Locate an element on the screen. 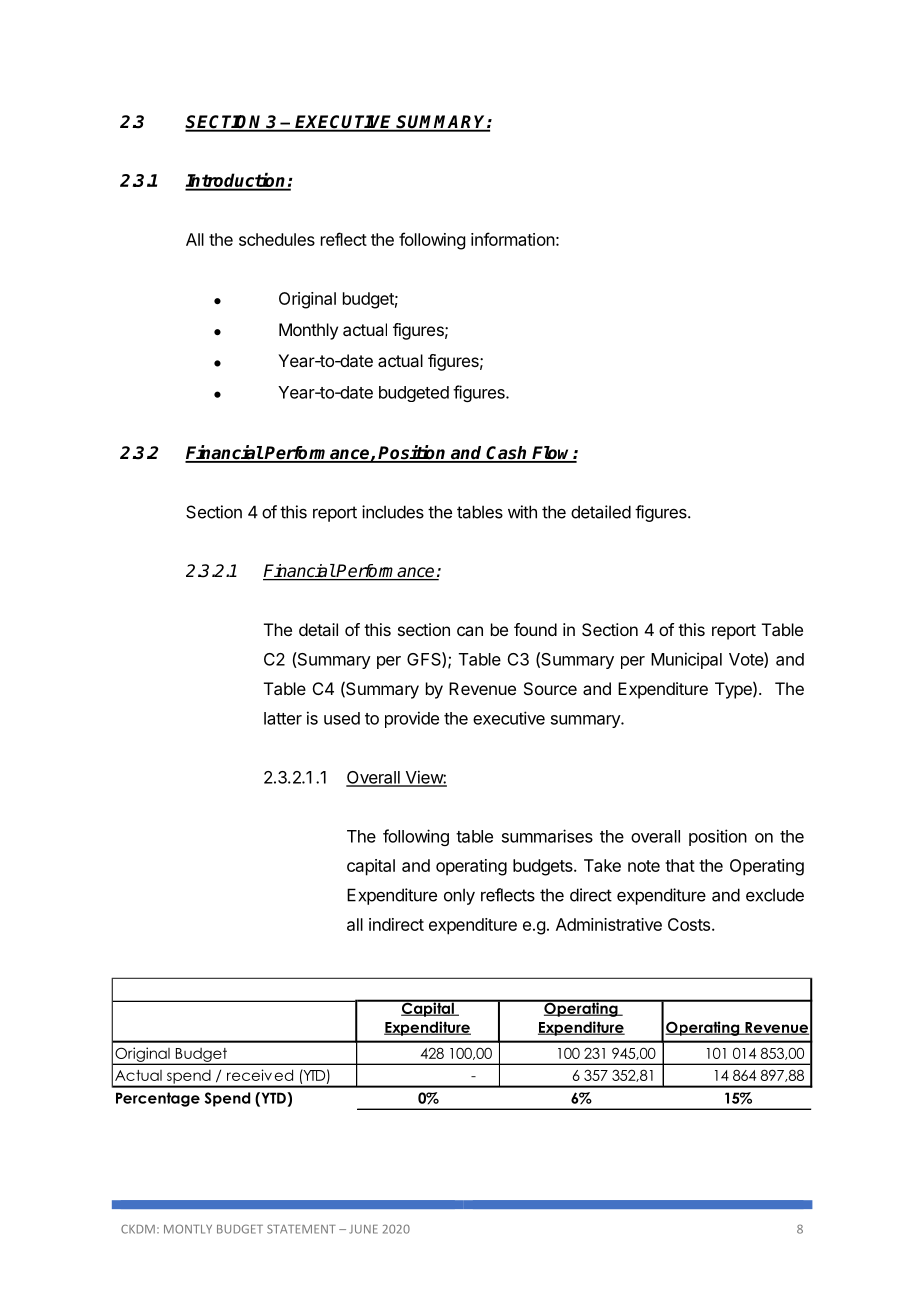 The height and width of the screenshot is (1308, 924). Introduction is located at coordinates (236, 181).
